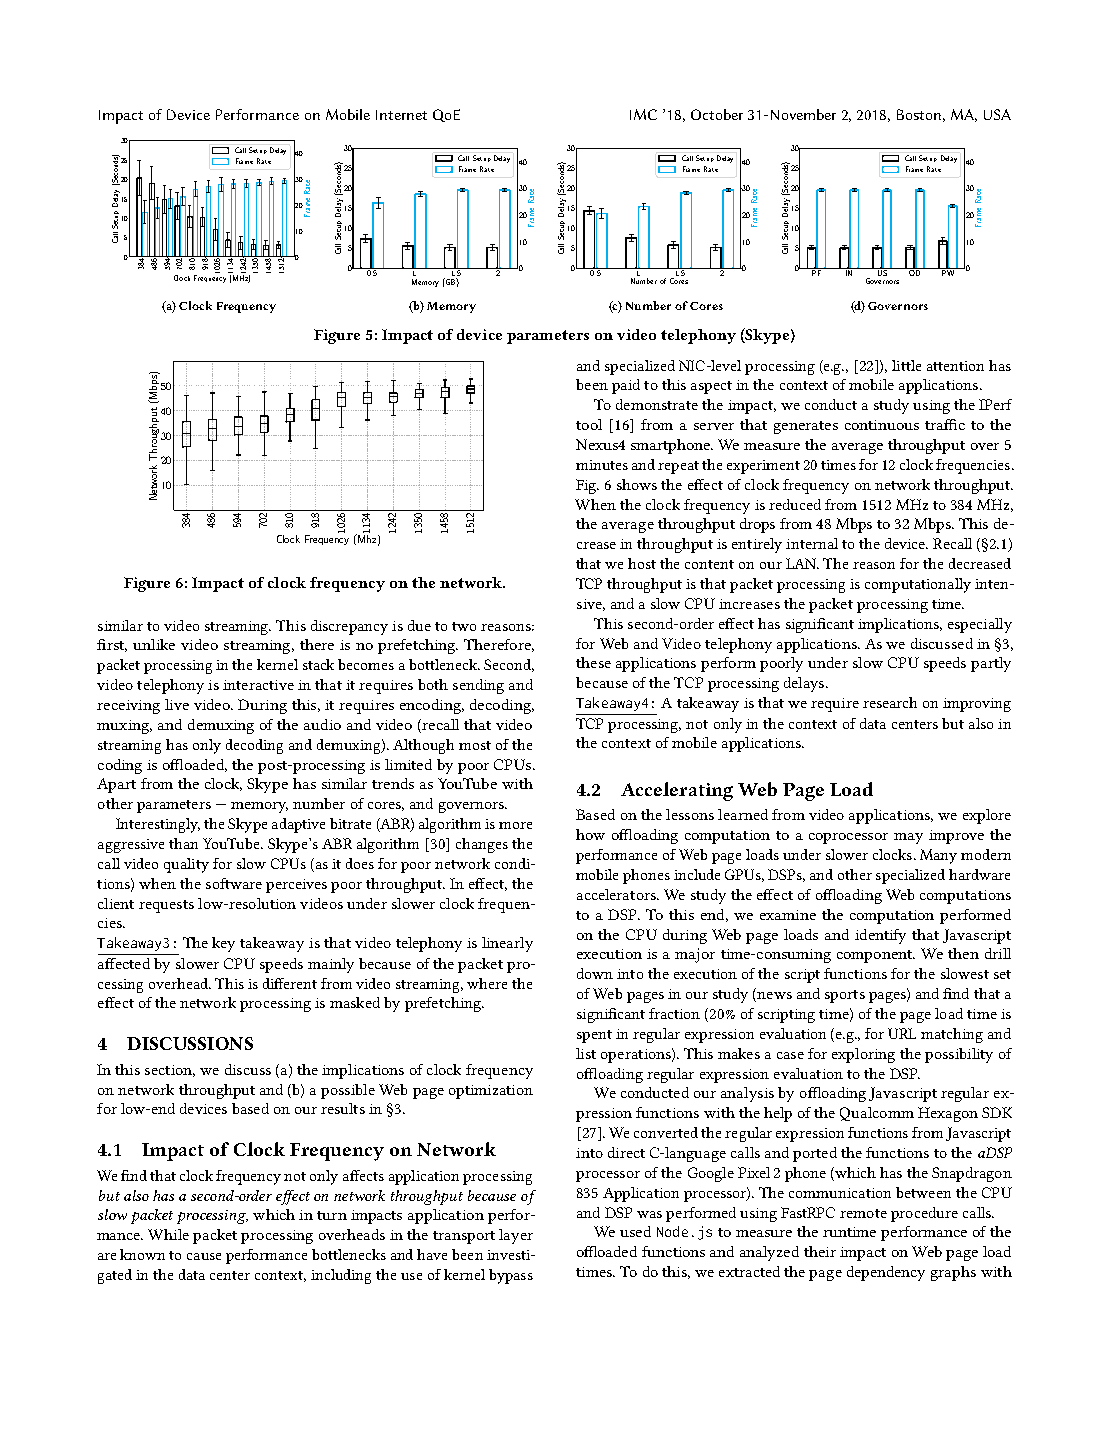  What do you see at coordinates (401, 115) in the document?
I see `Internet` at bounding box center [401, 115].
